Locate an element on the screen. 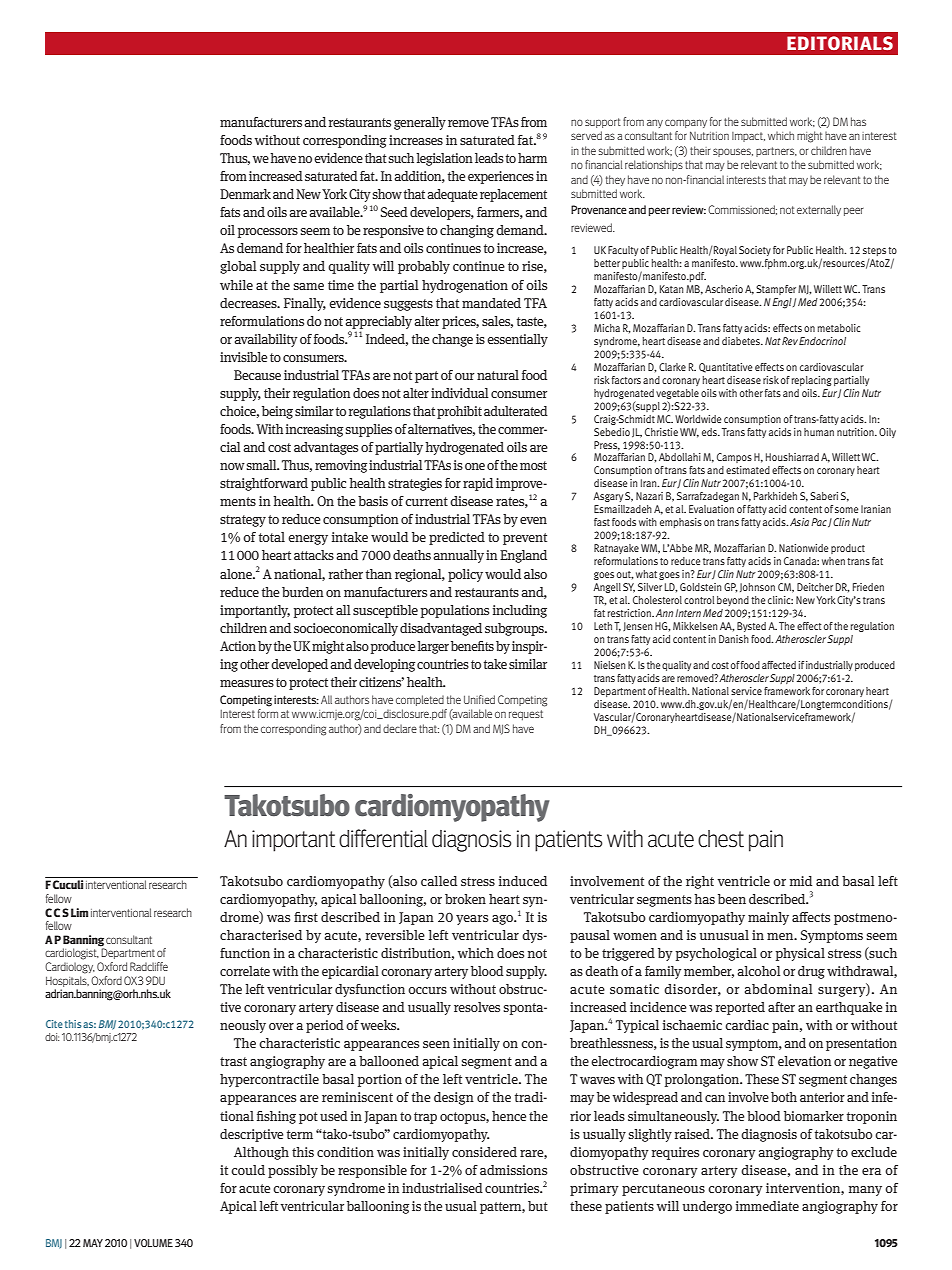 The image size is (952, 1270). EDITORIALS is located at coordinates (840, 43).
